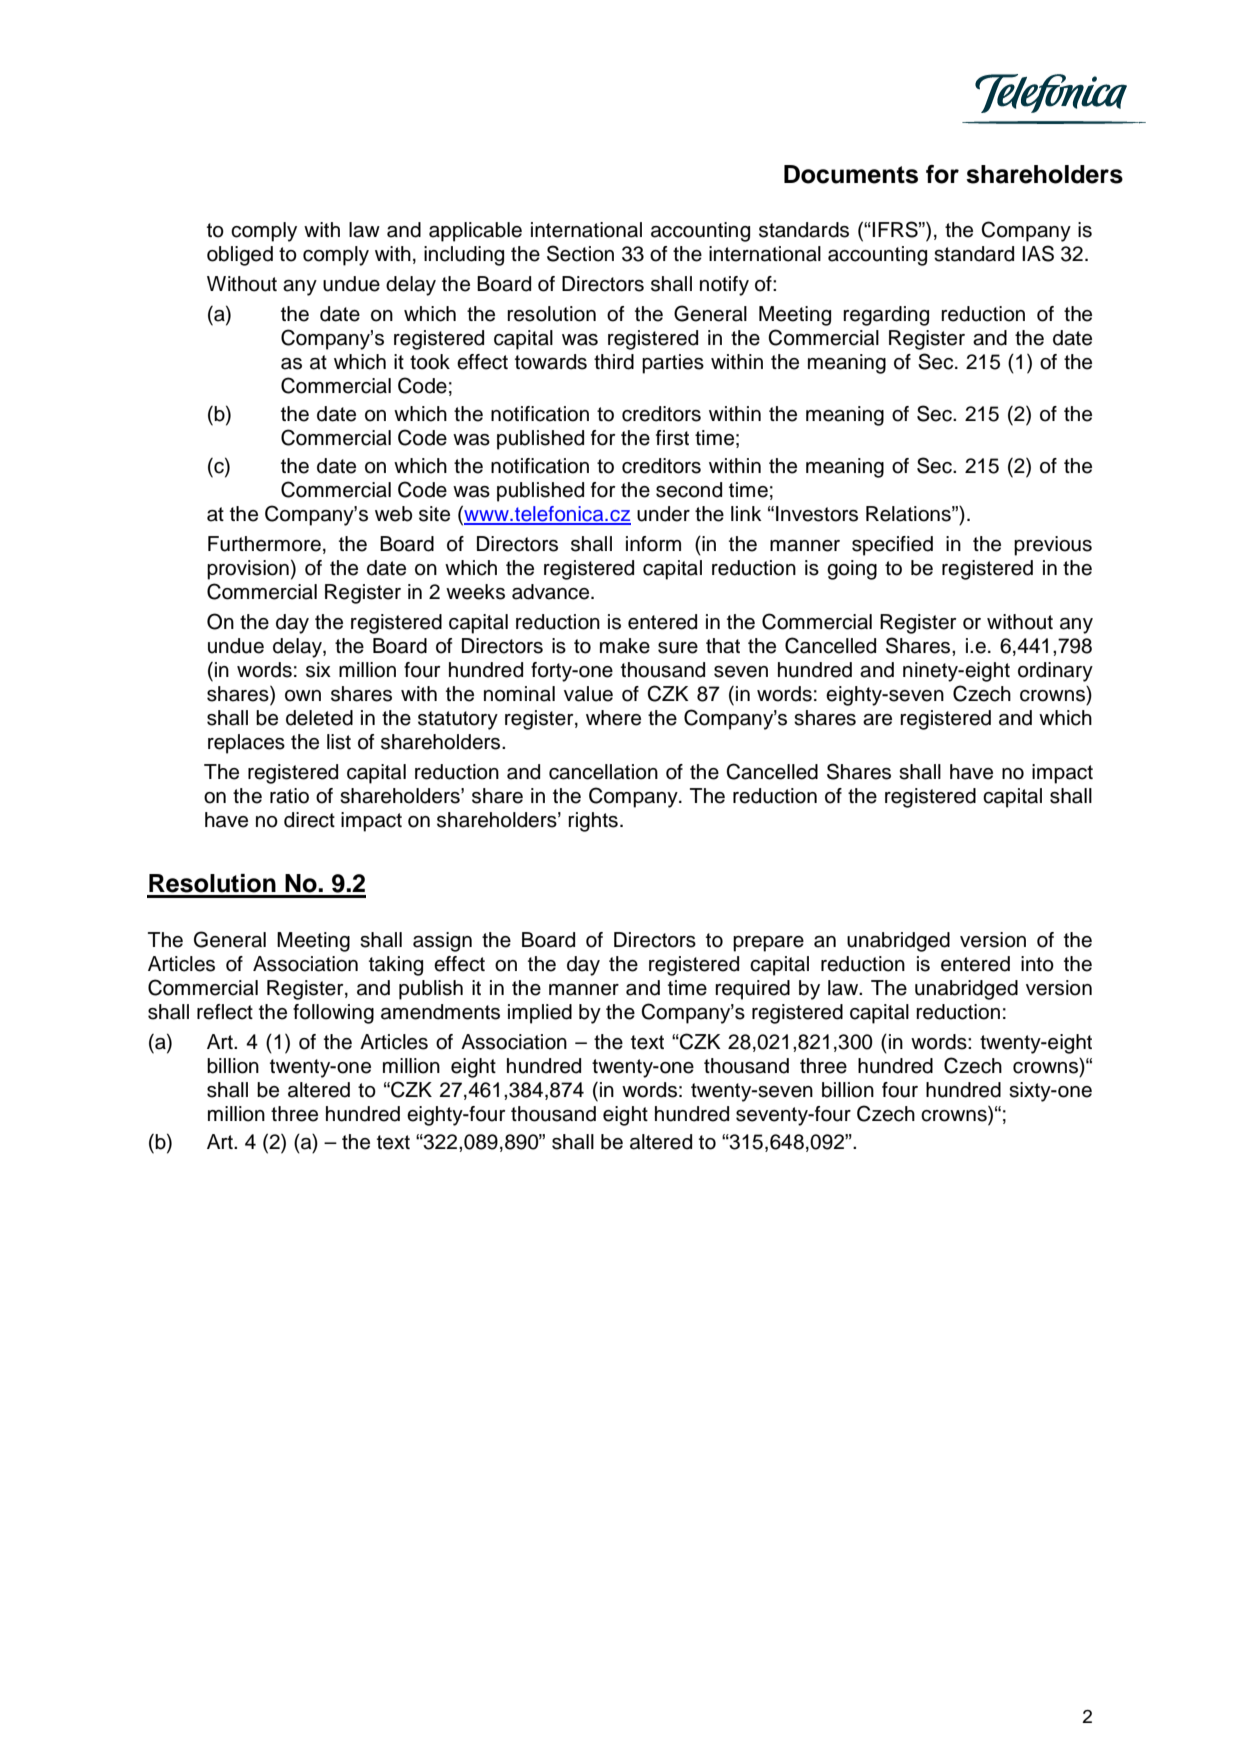 The height and width of the screenshot is (1754, 1240). What do you see at coordinates (1037, 964) in the screenshot?
I see `into` at bounding box center [1037, 964].
